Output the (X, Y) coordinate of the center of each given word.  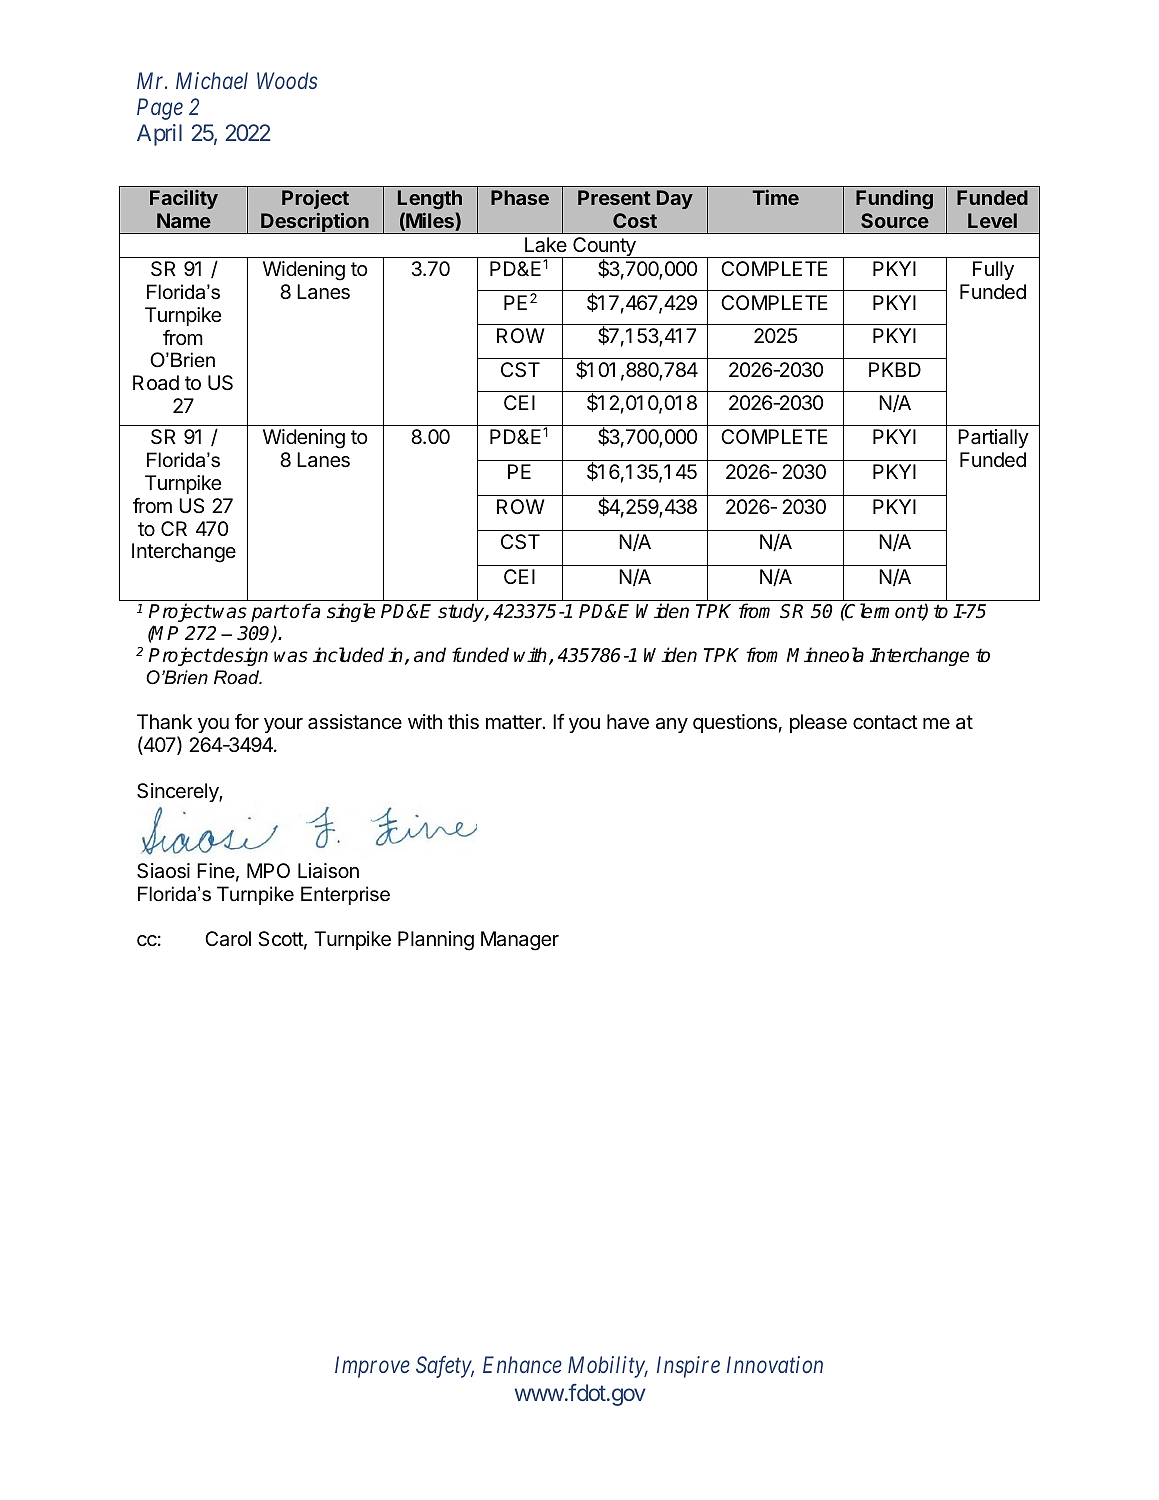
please (818, 723)
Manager (520, 941)
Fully (993, 270)
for (247, 721)
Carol (228, 939)
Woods (287, 80)
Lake (546, 245)
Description (315, 223)
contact (885, 722)
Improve (372, 1367)
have (628, 722)
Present (614, 197)
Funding (894, 200)
